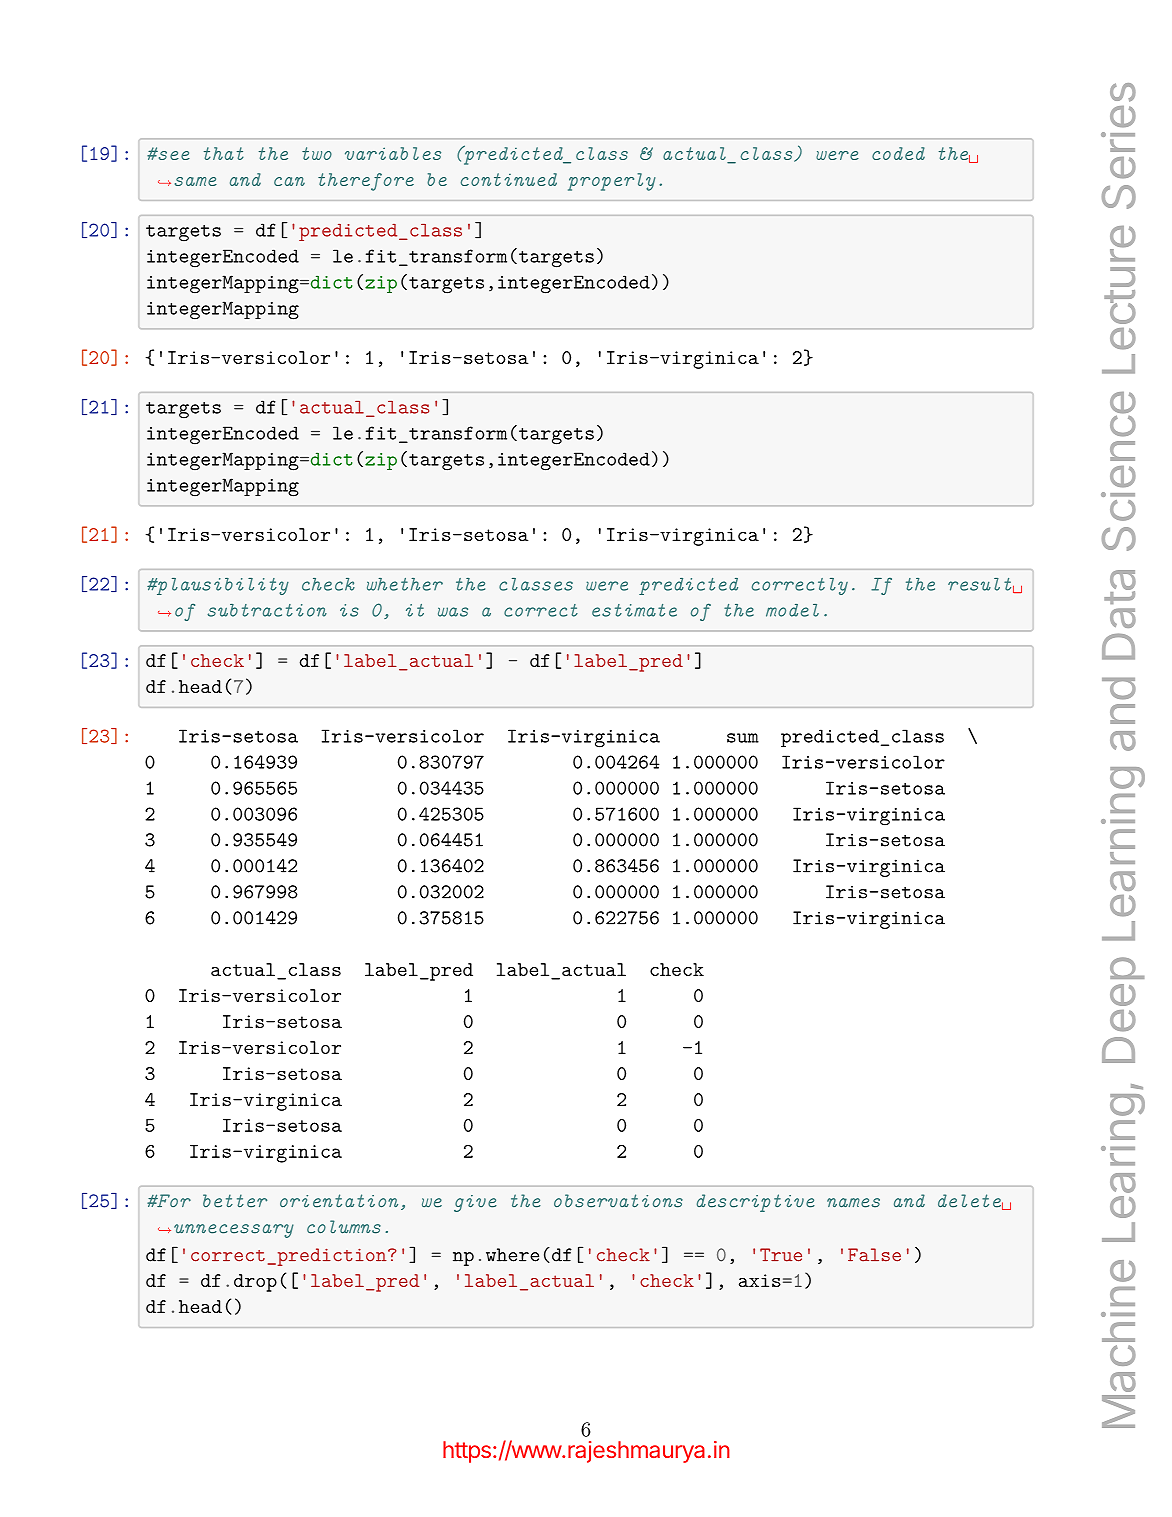 This screenshot has height=1517, width=1172. Describe the element at coordinates (267, 610) in the screenshot. I see `subtraction` at that location.
